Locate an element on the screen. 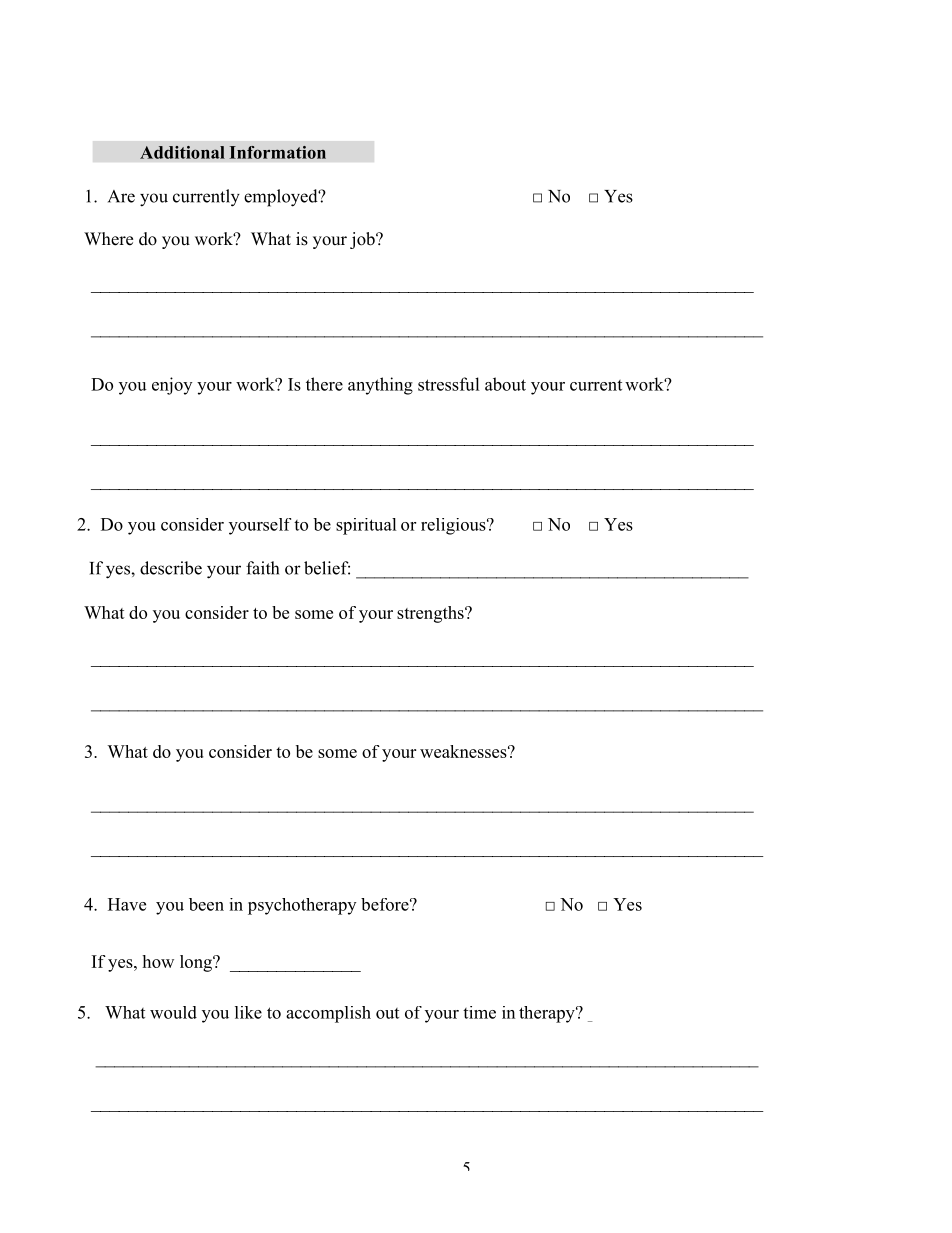 Image resolution: width=952 pixels, height=1233 pixels. Additional is located at coordinates (182, 152).
